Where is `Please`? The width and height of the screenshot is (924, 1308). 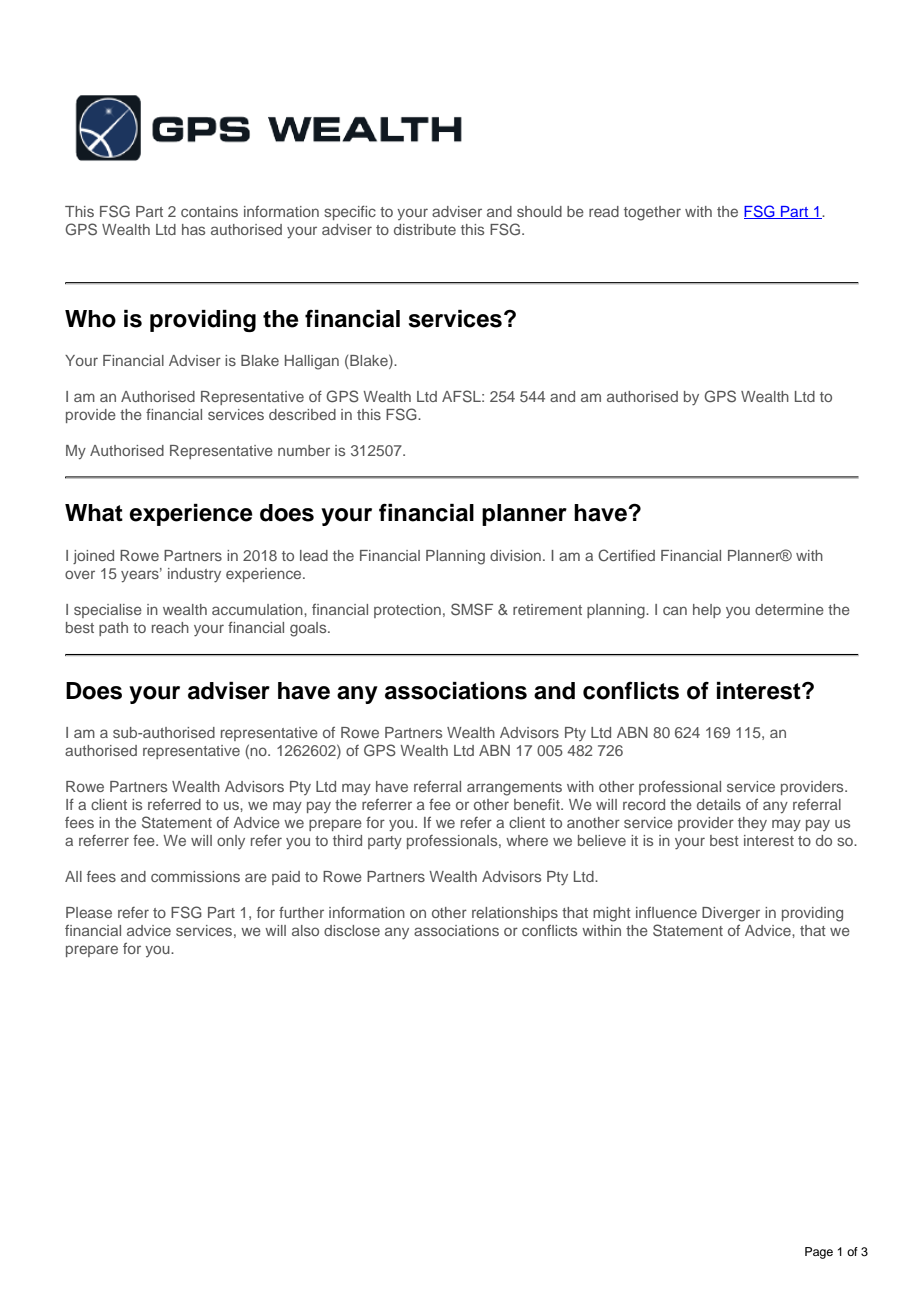
Please is located at coordinates (89, 912).
